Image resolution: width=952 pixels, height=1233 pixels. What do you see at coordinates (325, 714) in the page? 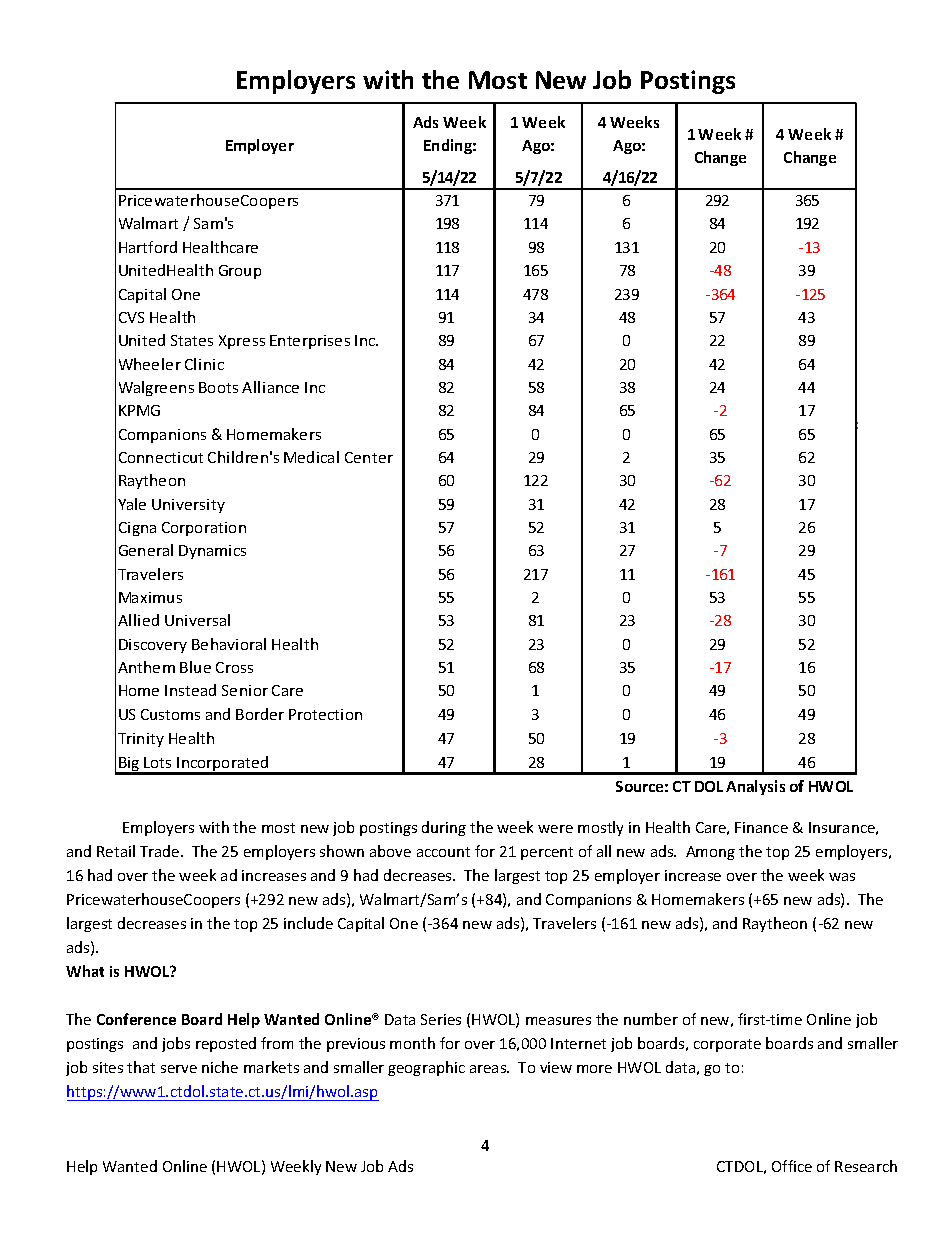
I see `Protection` at bounding box center [325, 714].
